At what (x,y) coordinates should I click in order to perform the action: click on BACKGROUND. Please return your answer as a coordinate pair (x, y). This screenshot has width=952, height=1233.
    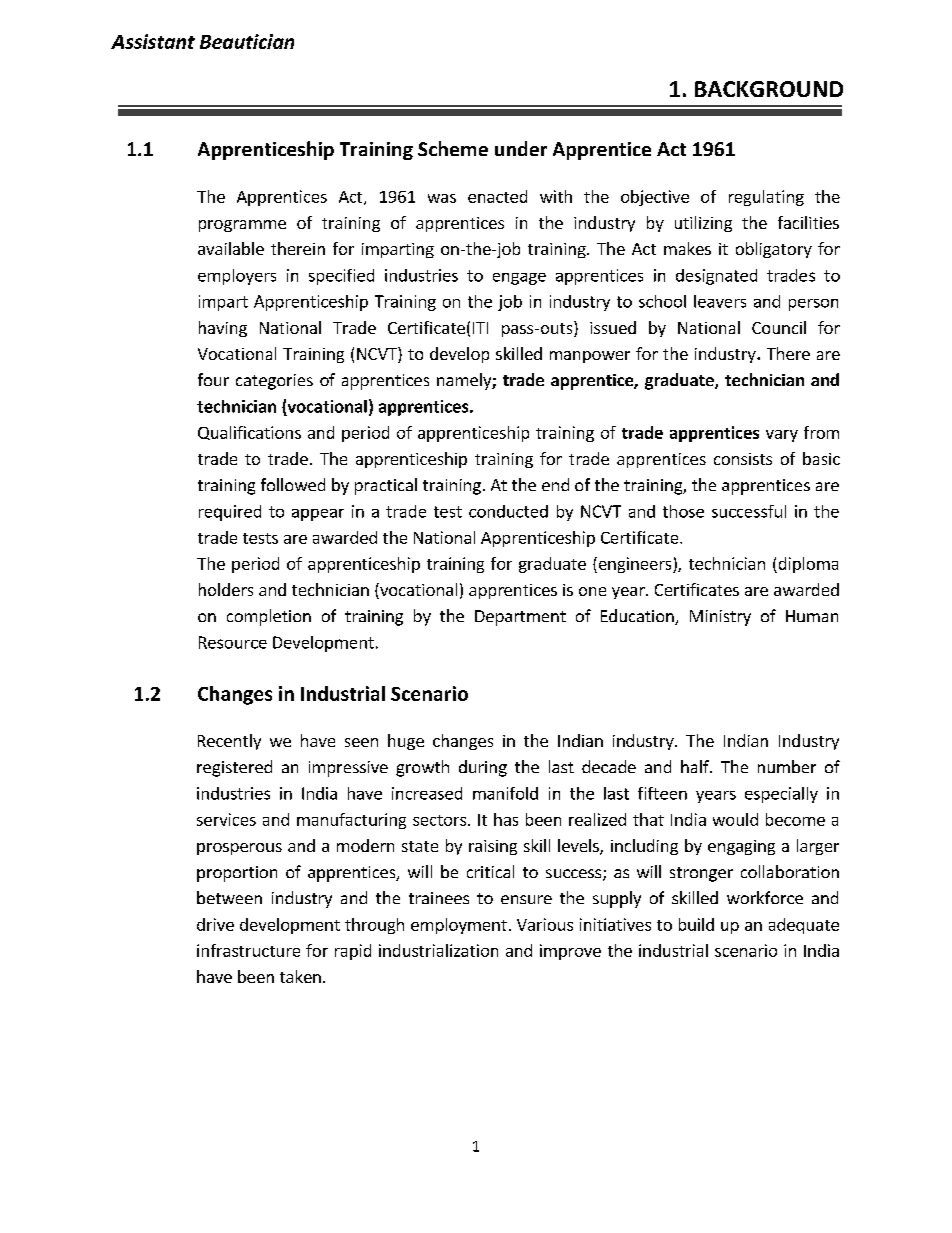
    Looking at the image, I should click on (769, 89).
